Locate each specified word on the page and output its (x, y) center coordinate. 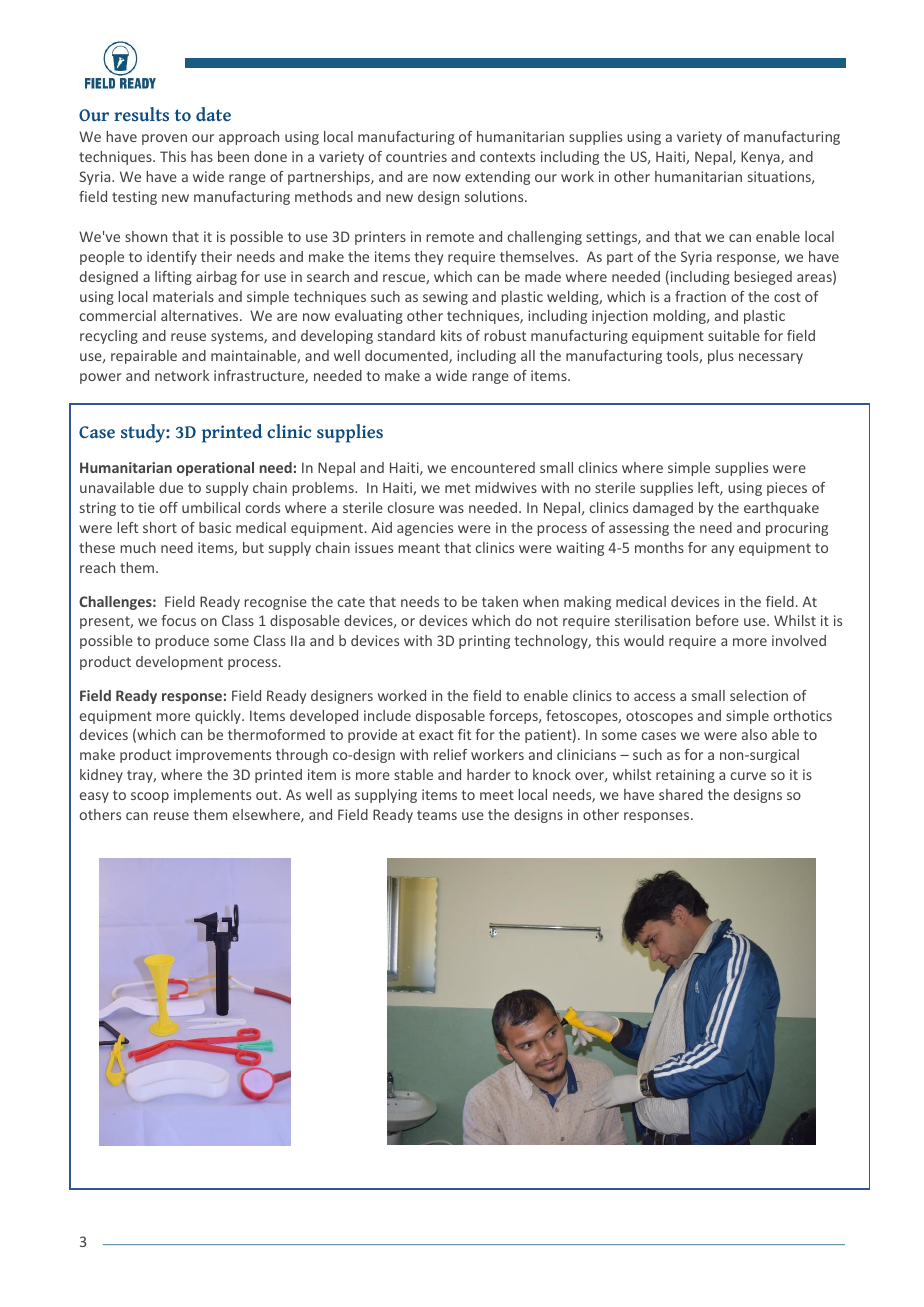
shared (681, 794)
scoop (150, 797)
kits (451, 335)
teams (437, 815)
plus (721, 357)
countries (416, 156)
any (722, 550)
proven (164, 139)
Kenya (761, 158)
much (138, 547)
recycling (109, 337)
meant (419, 548)
